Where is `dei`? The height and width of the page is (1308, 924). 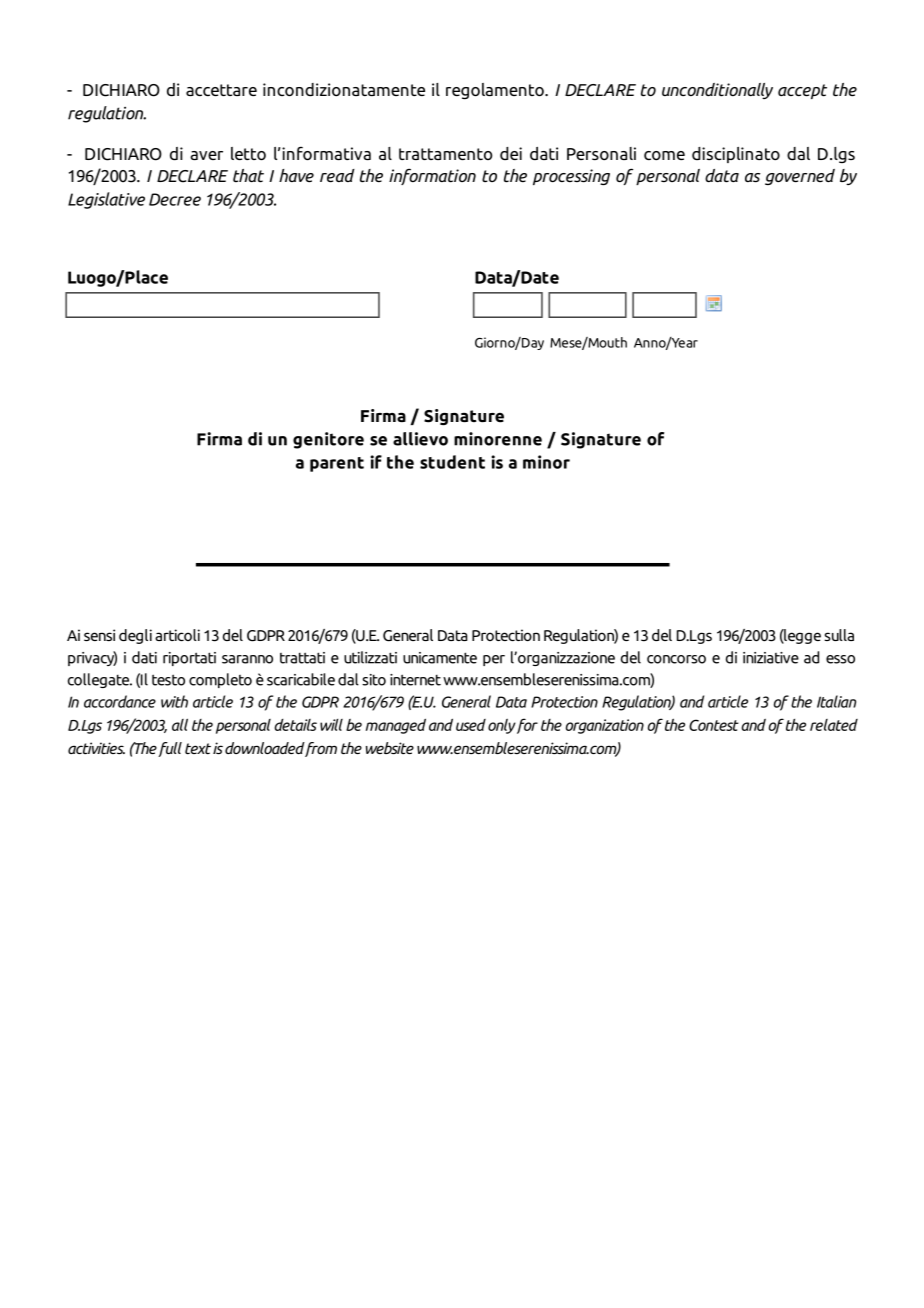 dei is located at coordinates (511, 153).
